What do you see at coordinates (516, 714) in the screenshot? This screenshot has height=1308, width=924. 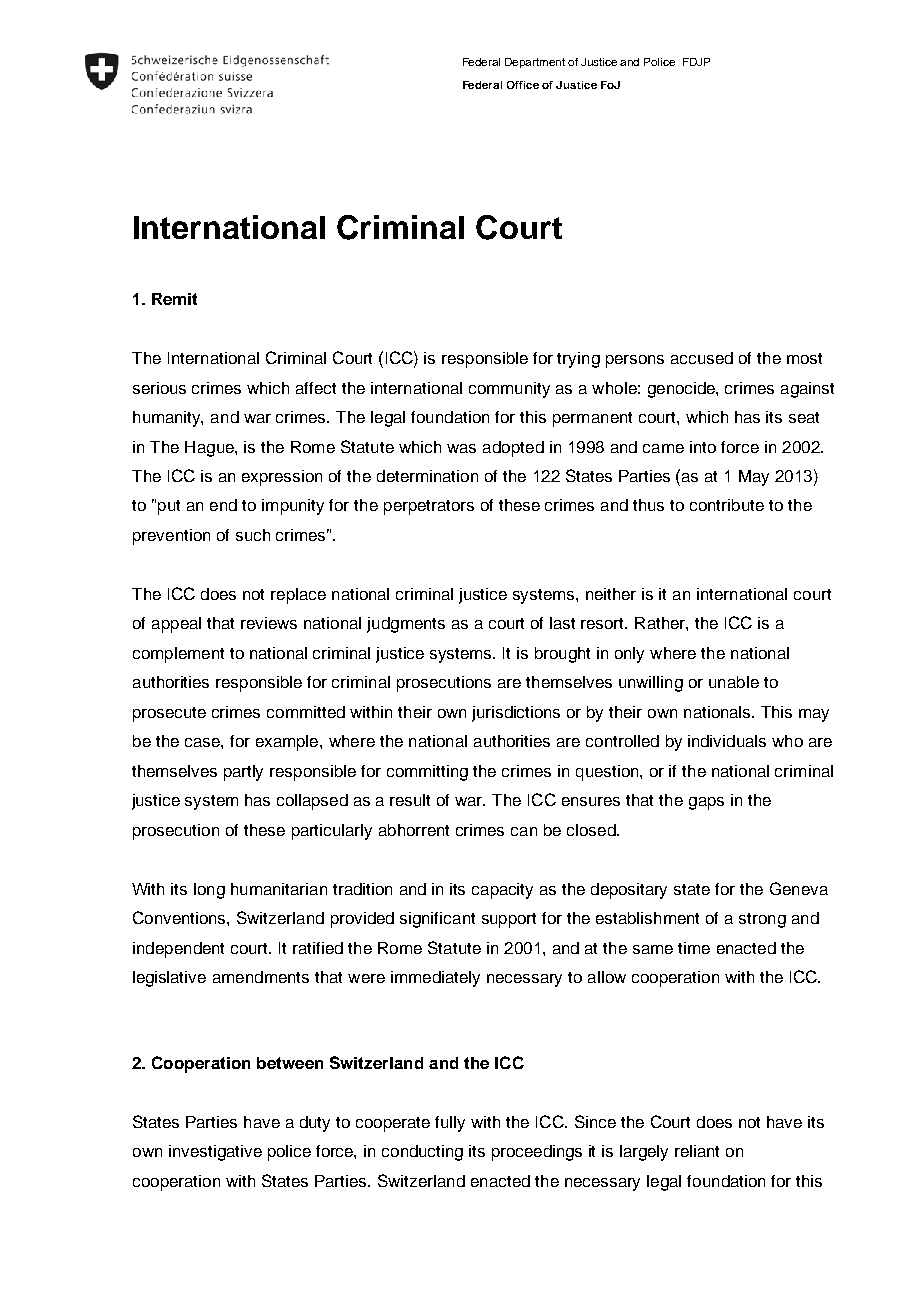 I see `jurisdictions` at bounding box center [516, 714].
